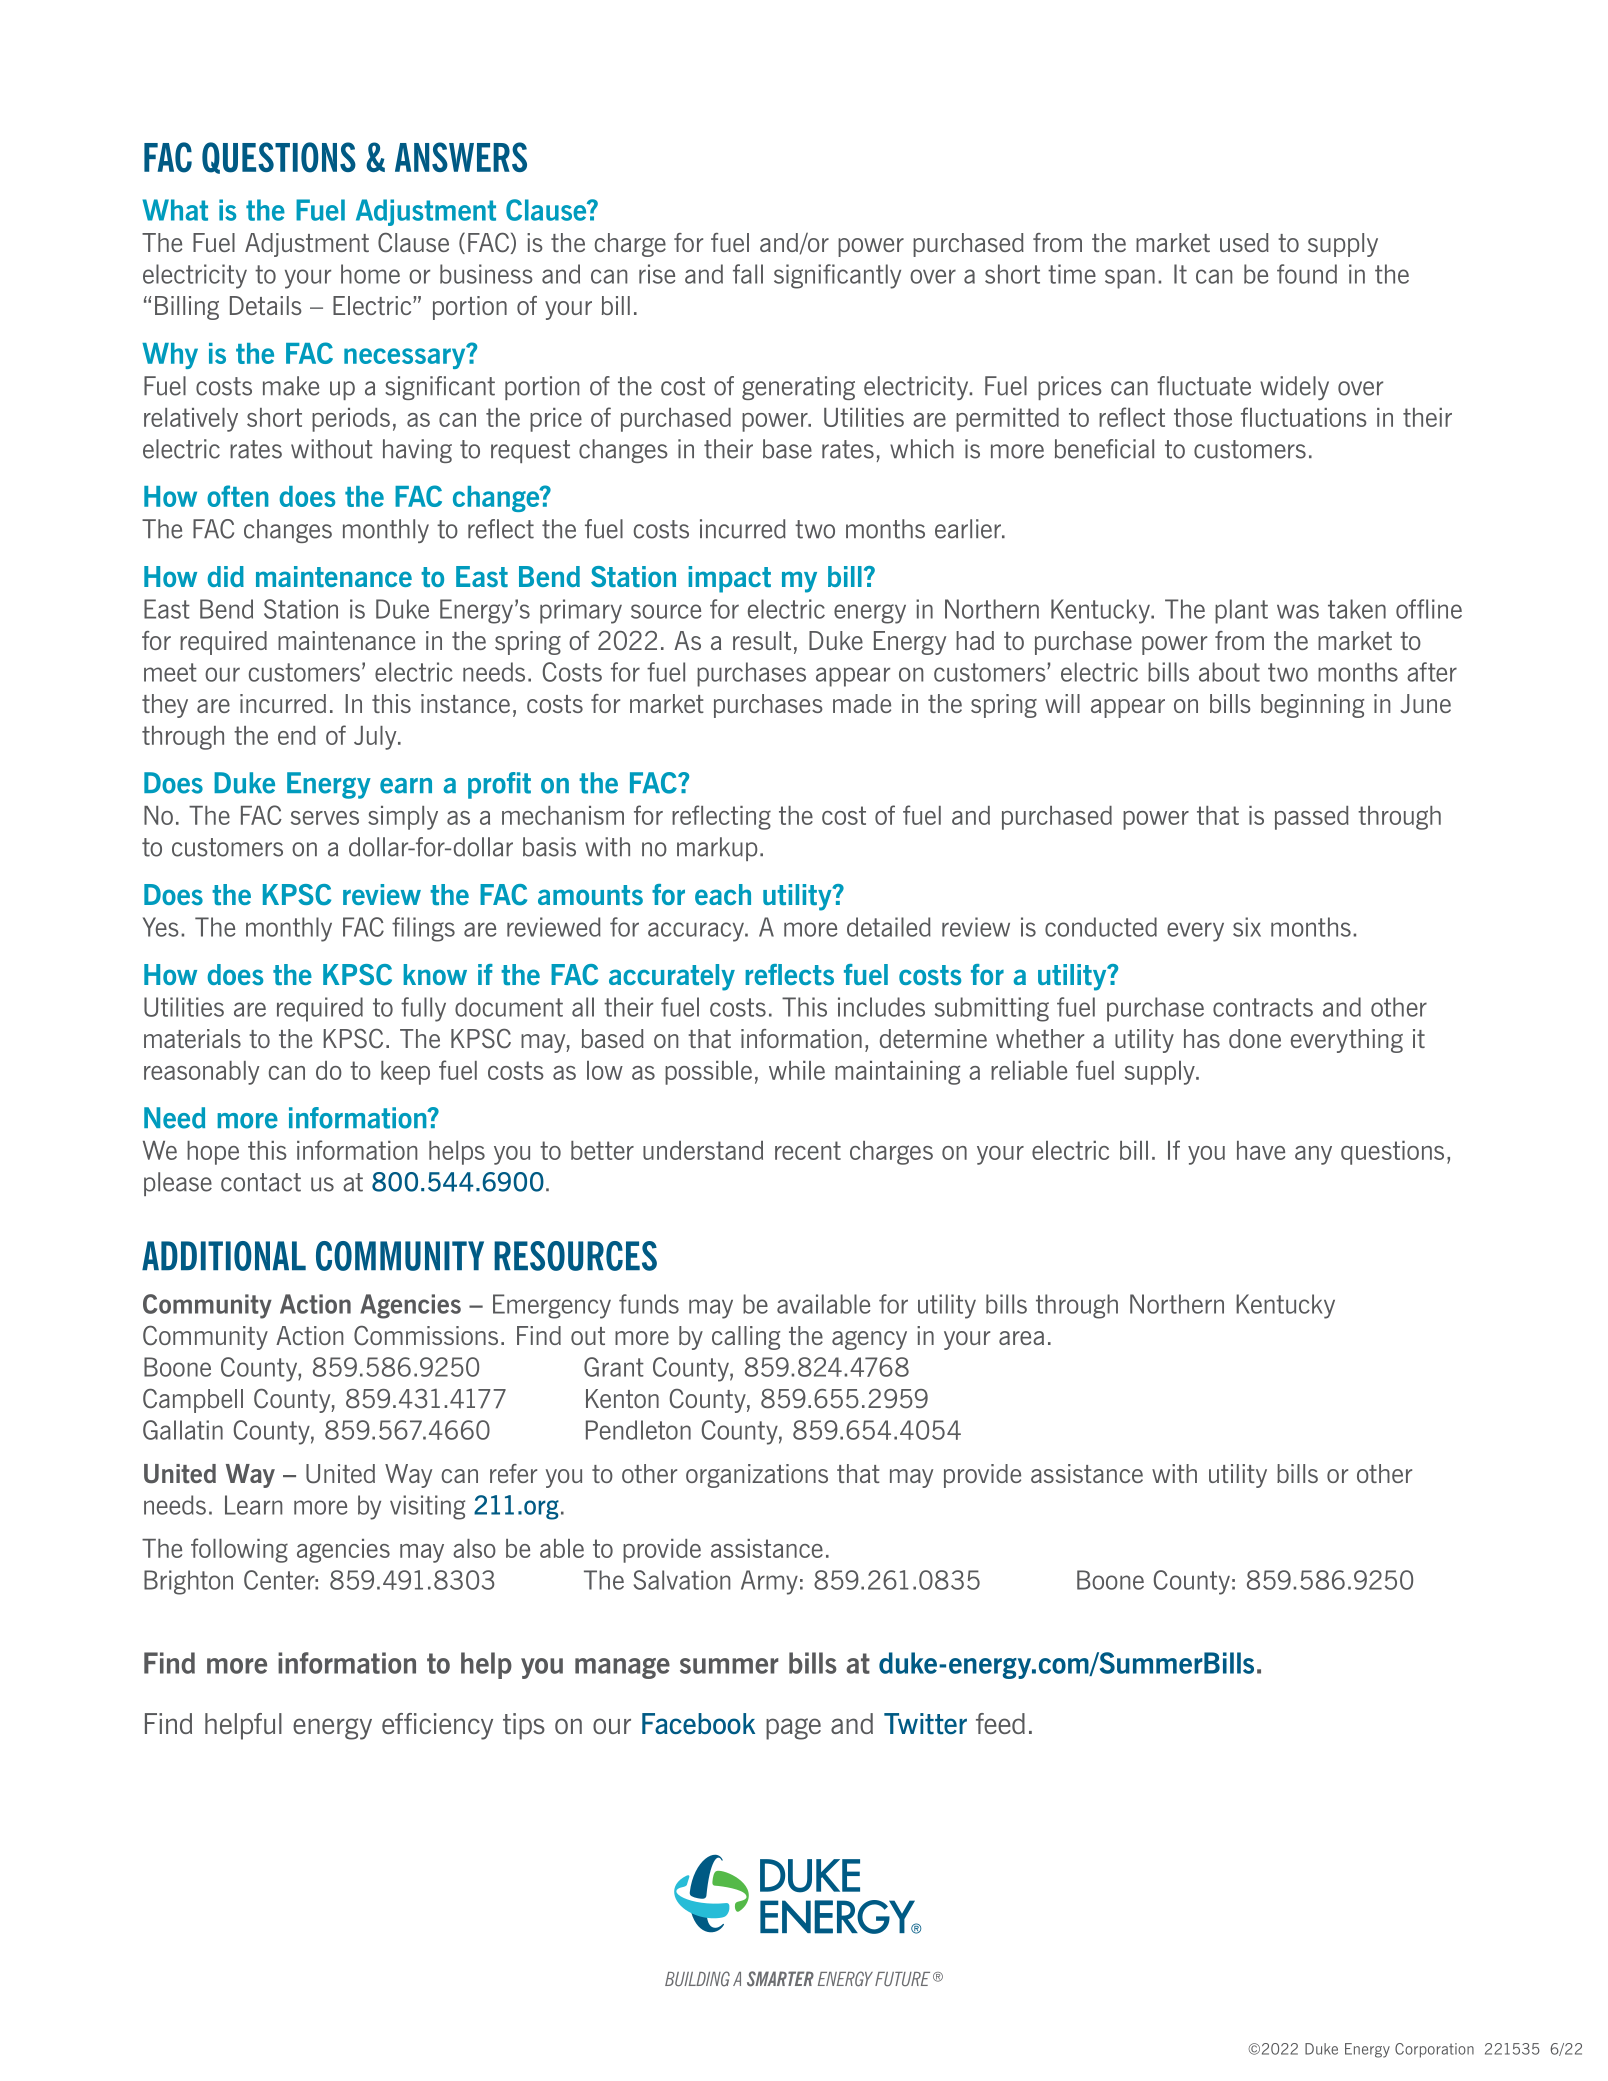  I want to click on Campbell, so click(193, 1401).
